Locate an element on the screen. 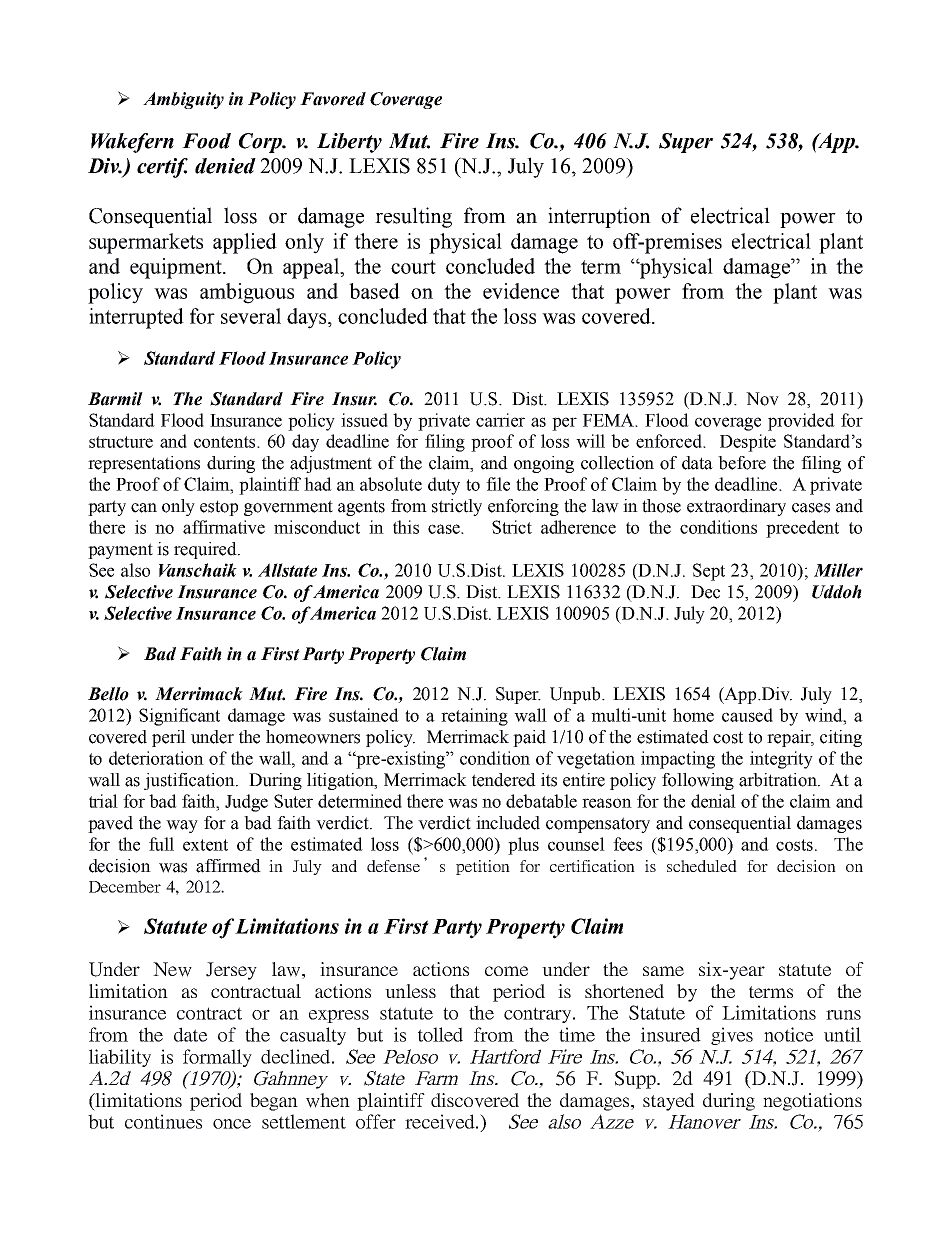 Image resolution: width=952 pixels, height=1233 pixels. this is located at coordinates (406, 527).
